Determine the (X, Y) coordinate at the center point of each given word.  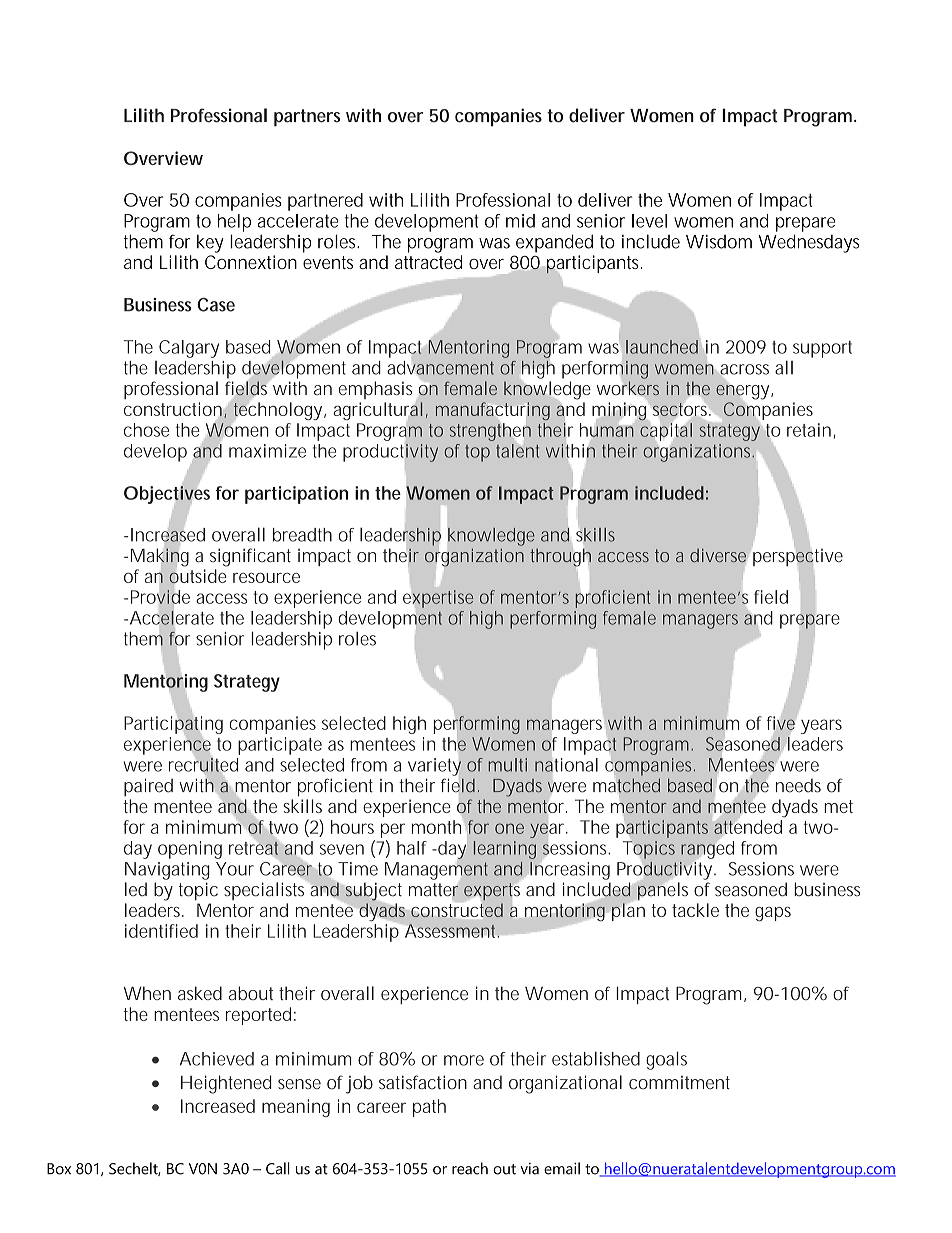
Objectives (167, 495)
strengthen (490, 432)
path (429, 1108)
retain (809, 430)
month (436, 827)
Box (59, 1169)
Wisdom (719, 242)
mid (520, 221)
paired (148, 787)
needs (798, 785)
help (234, 223)
